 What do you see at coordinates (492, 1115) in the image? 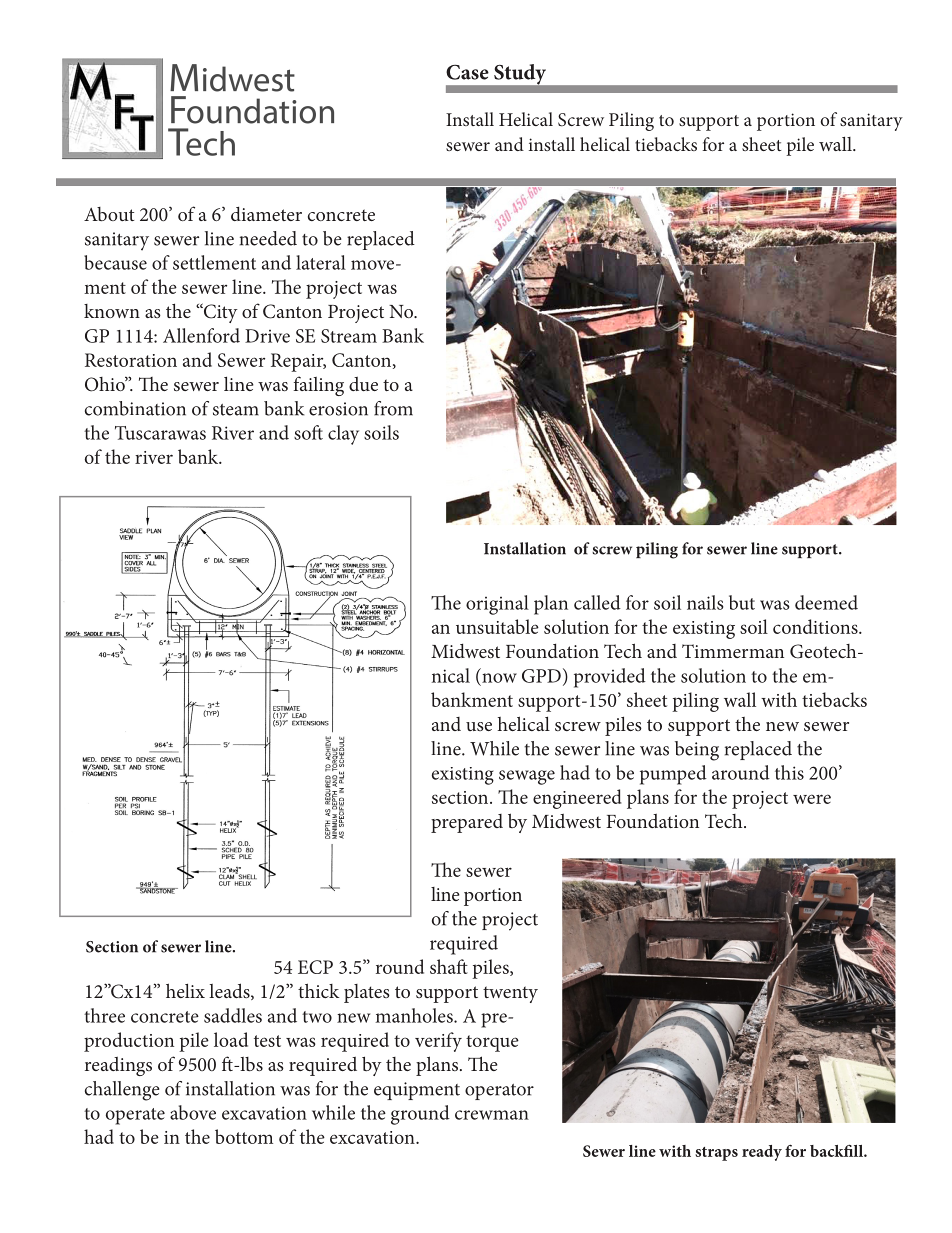
I see `crewman` at bounding box center [492, 1115].
